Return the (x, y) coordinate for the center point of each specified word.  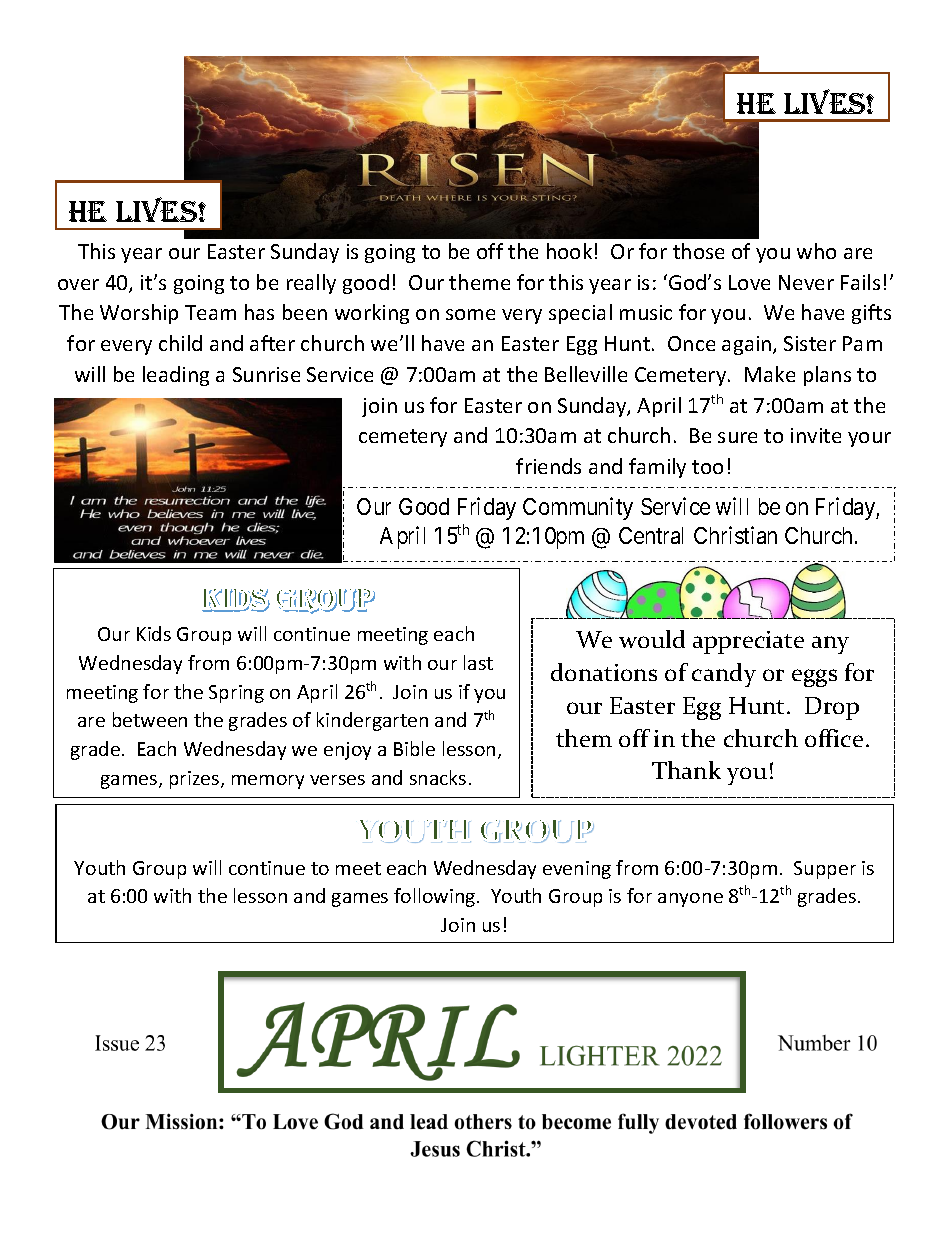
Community (578, 508)
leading (176, 376)
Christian (735, 535)
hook (569, 251)
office (834, 738)
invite (816, 435)
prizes (196, 780)
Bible (414, 748)
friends (548, 466)
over (78, 284)
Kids (154, 633)
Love (749, 282)
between (150, 719)
